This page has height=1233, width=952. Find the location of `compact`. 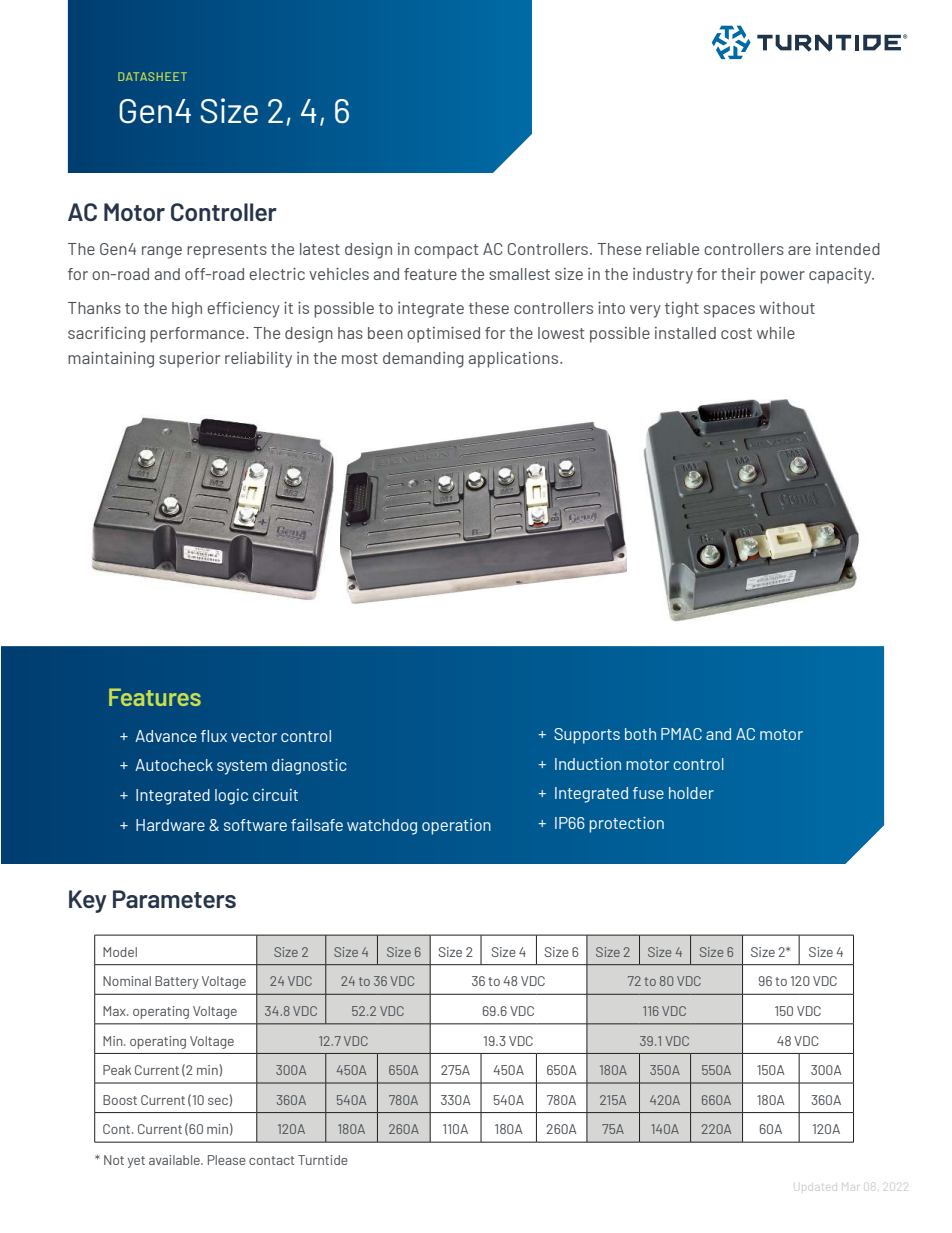

compact is located at coordinates (446, 251).
